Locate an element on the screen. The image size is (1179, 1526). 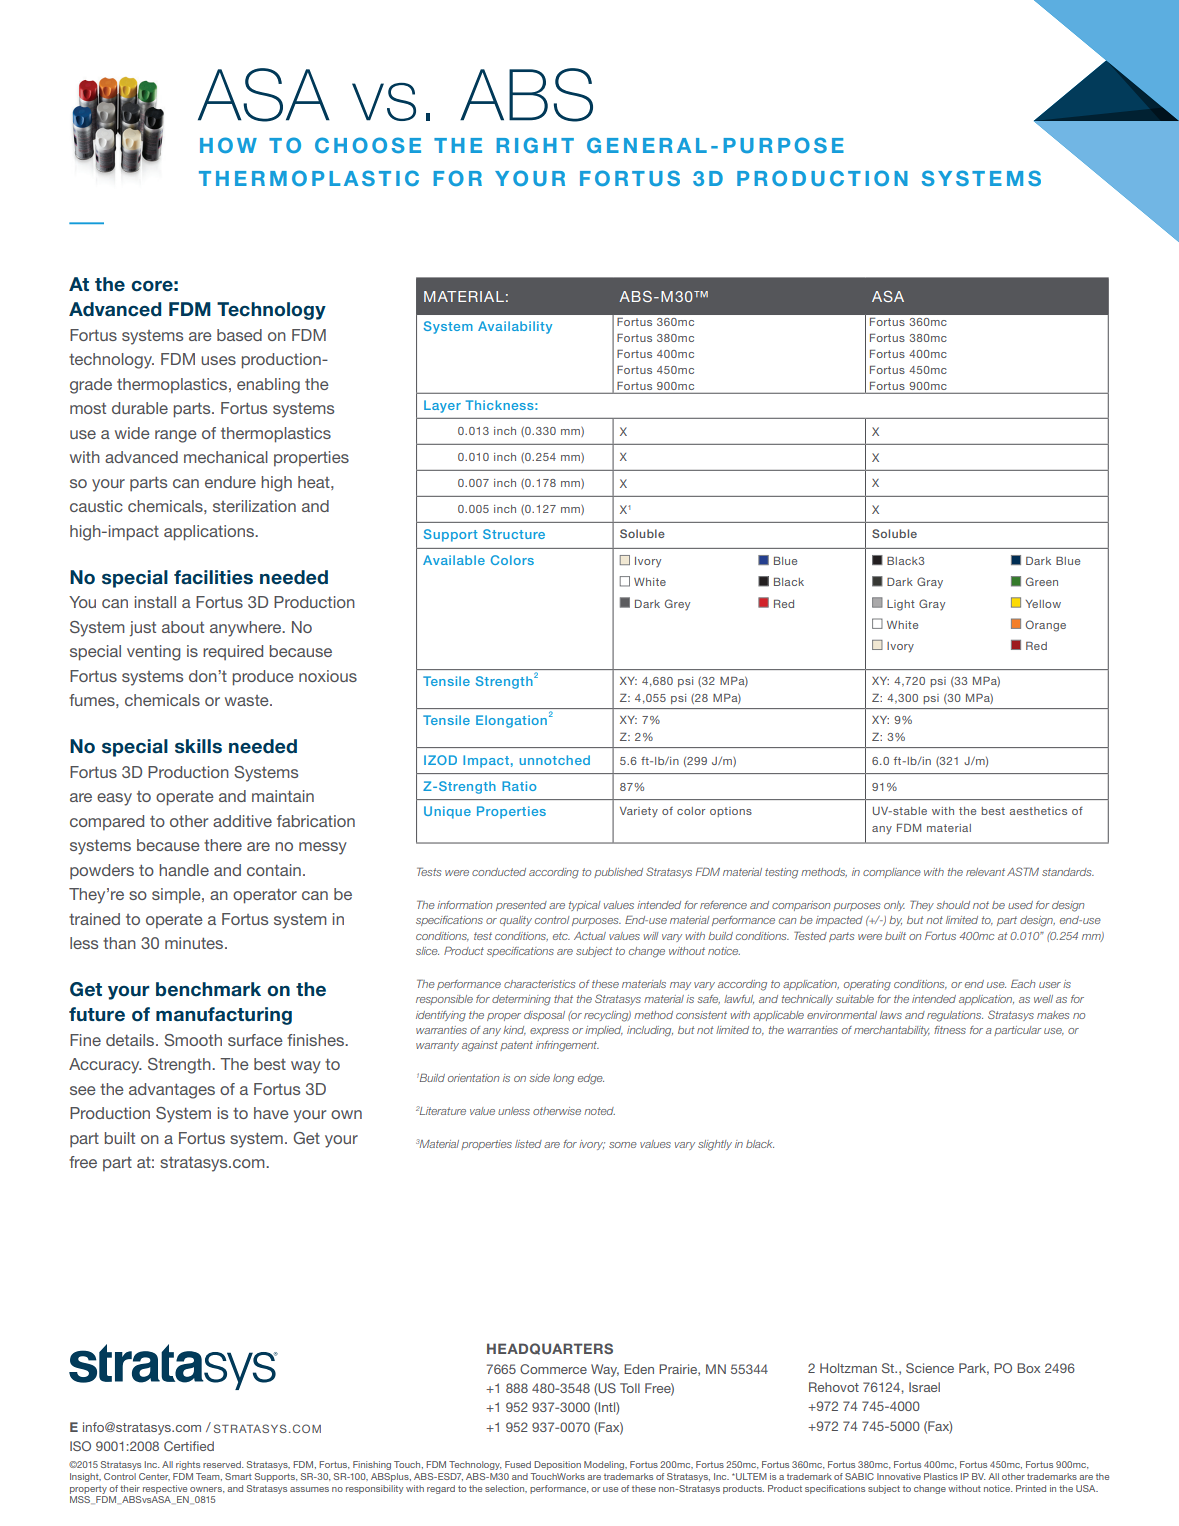
Certified is located at coordinates (189, 1446).
